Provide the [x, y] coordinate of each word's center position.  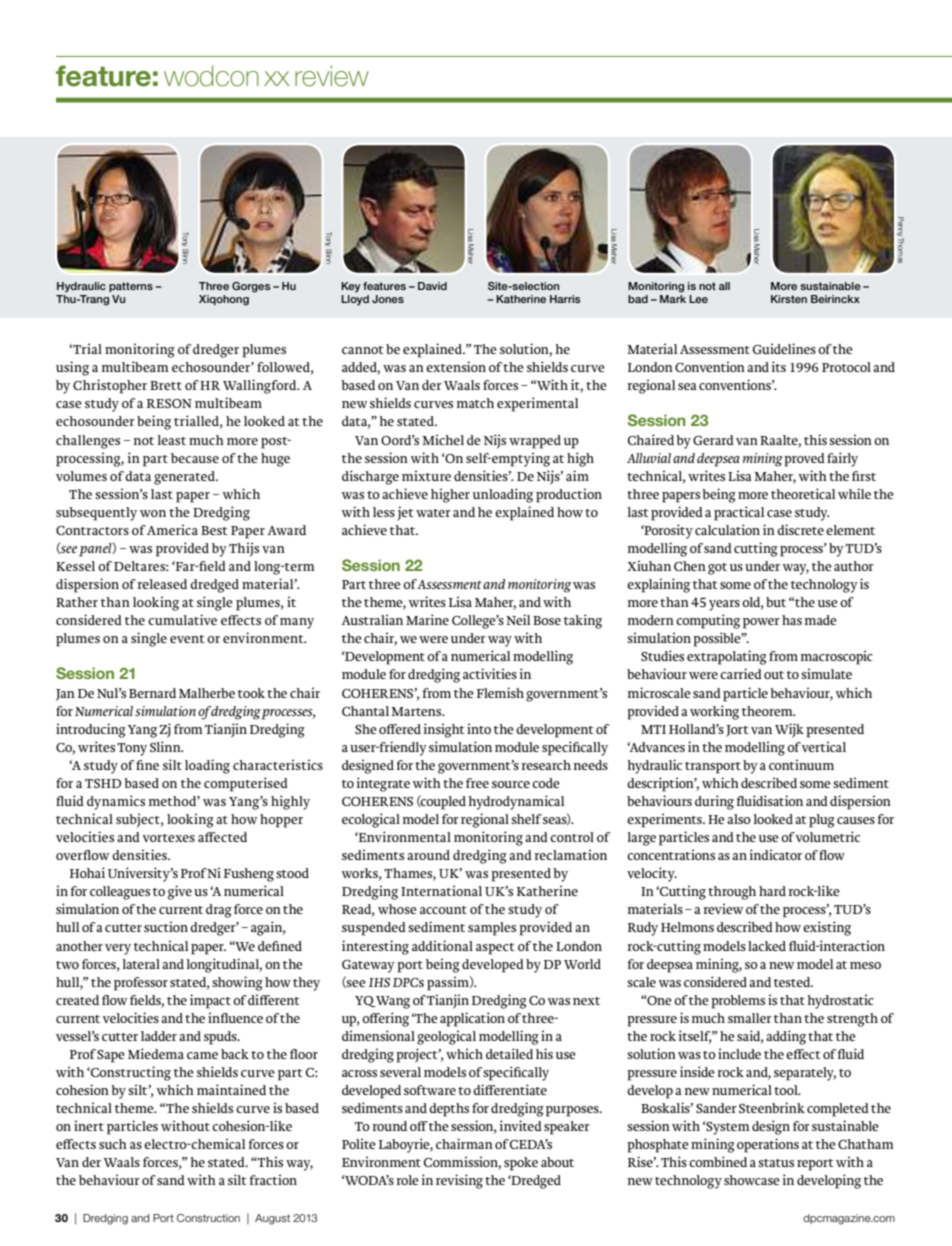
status [776, 1163]
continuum [801, 764]
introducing [91, 730]
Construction [208, 1218]
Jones [388, 299]
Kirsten [789, 299]
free [477, 783]
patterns [131, 287]
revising [459, 1181]
